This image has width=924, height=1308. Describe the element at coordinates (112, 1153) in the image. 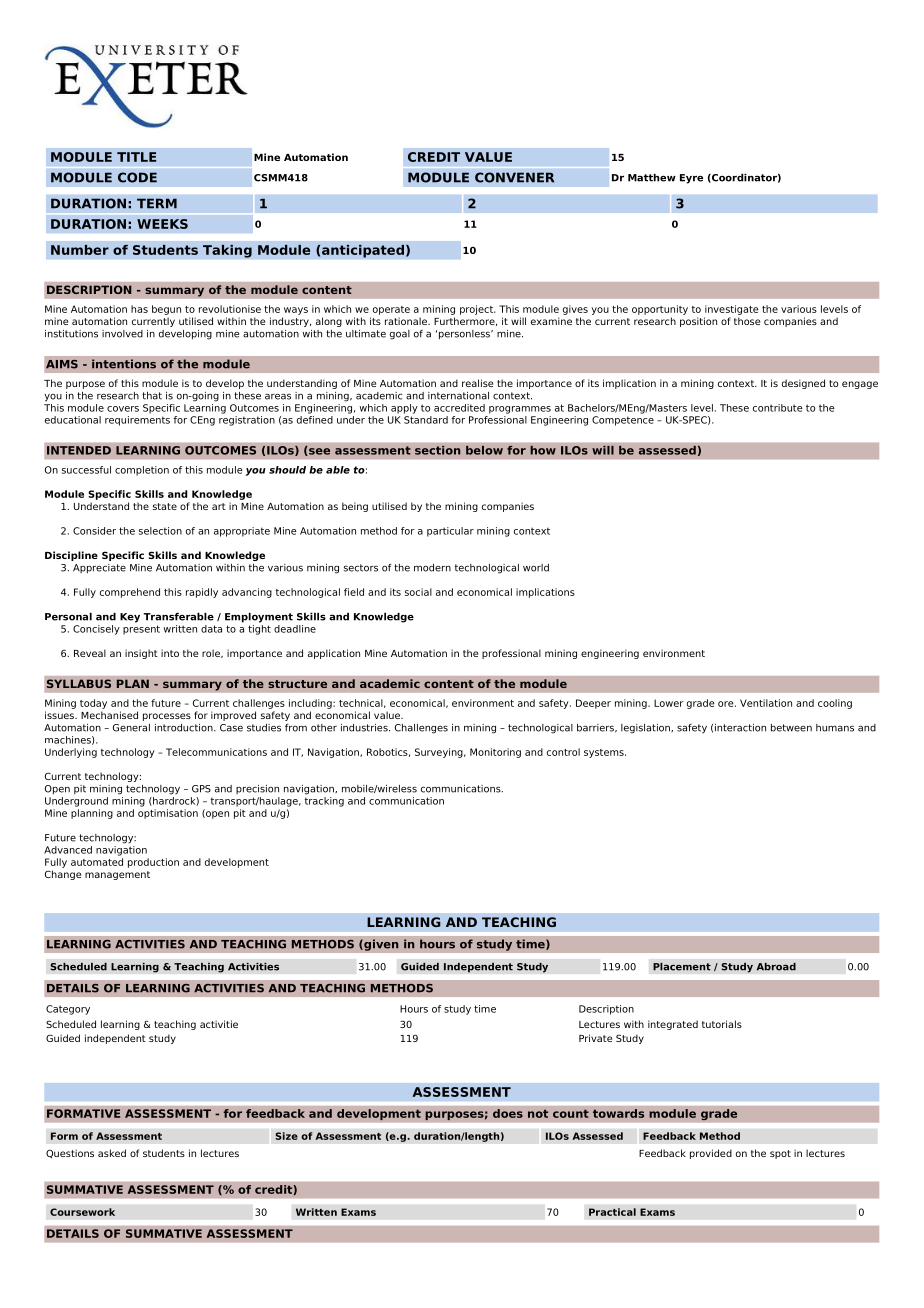

I see `asked` at that location.
